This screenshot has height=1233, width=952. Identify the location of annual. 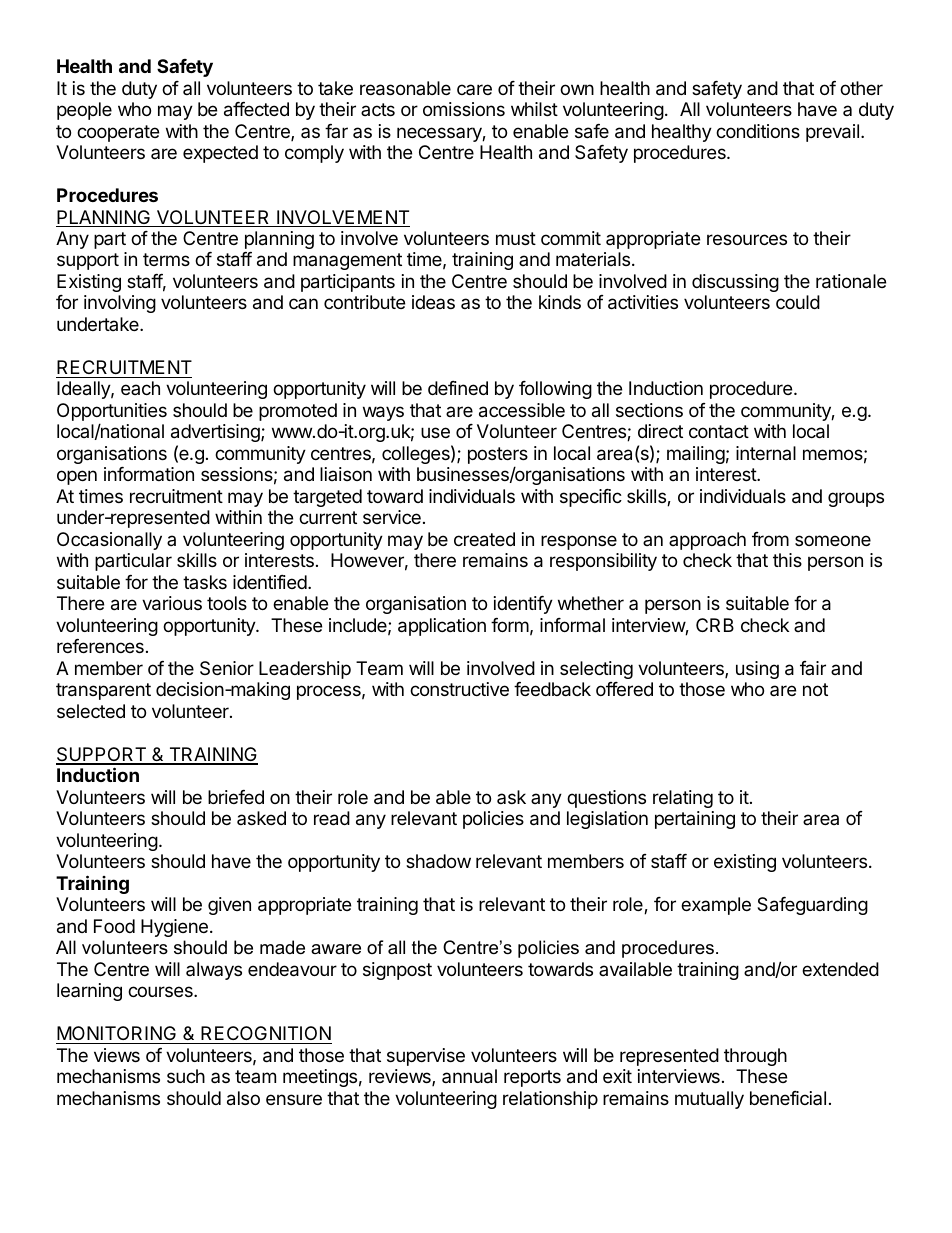
(469, 1076).
